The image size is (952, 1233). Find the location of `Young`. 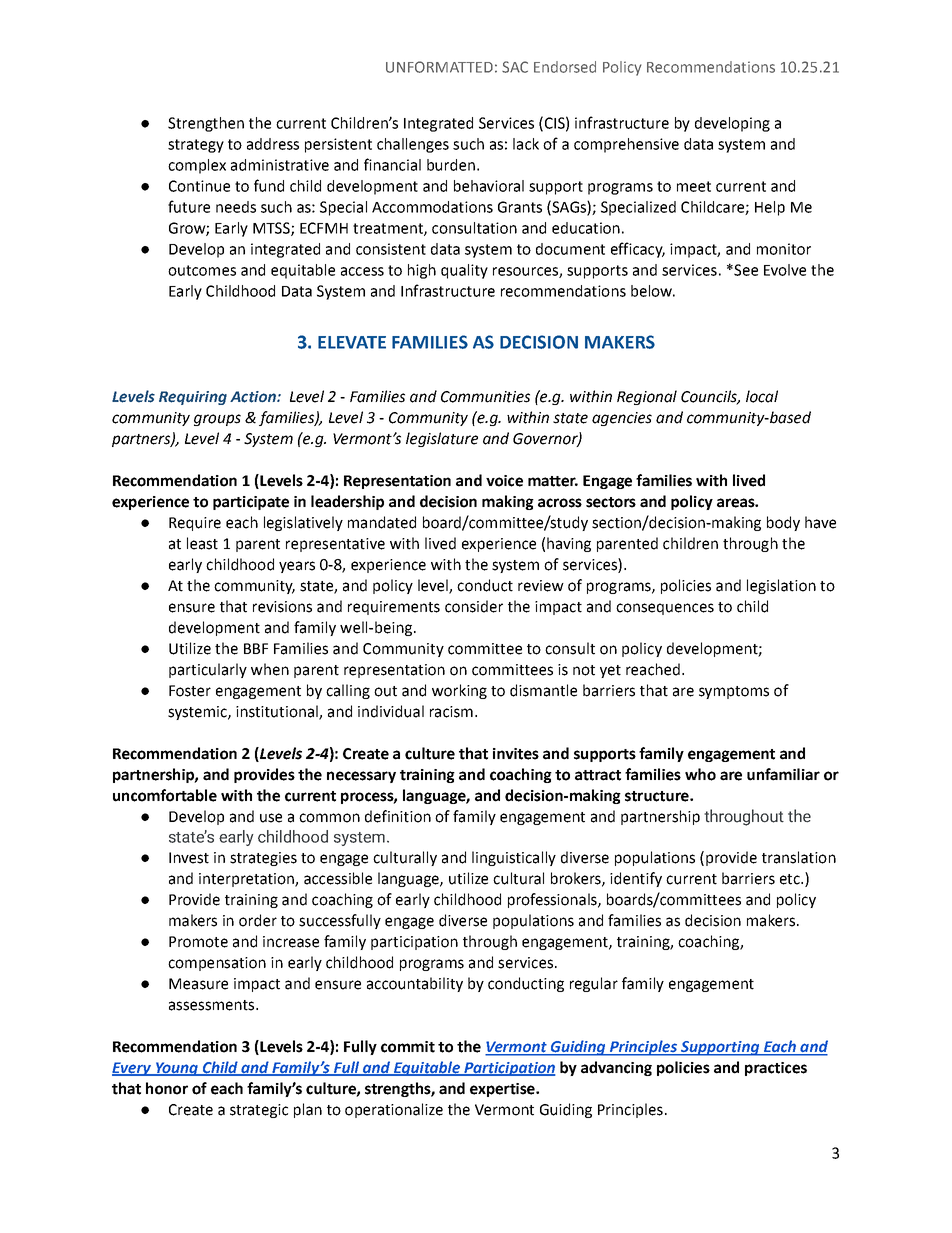

Young is located at coordinates (176, 1069).
